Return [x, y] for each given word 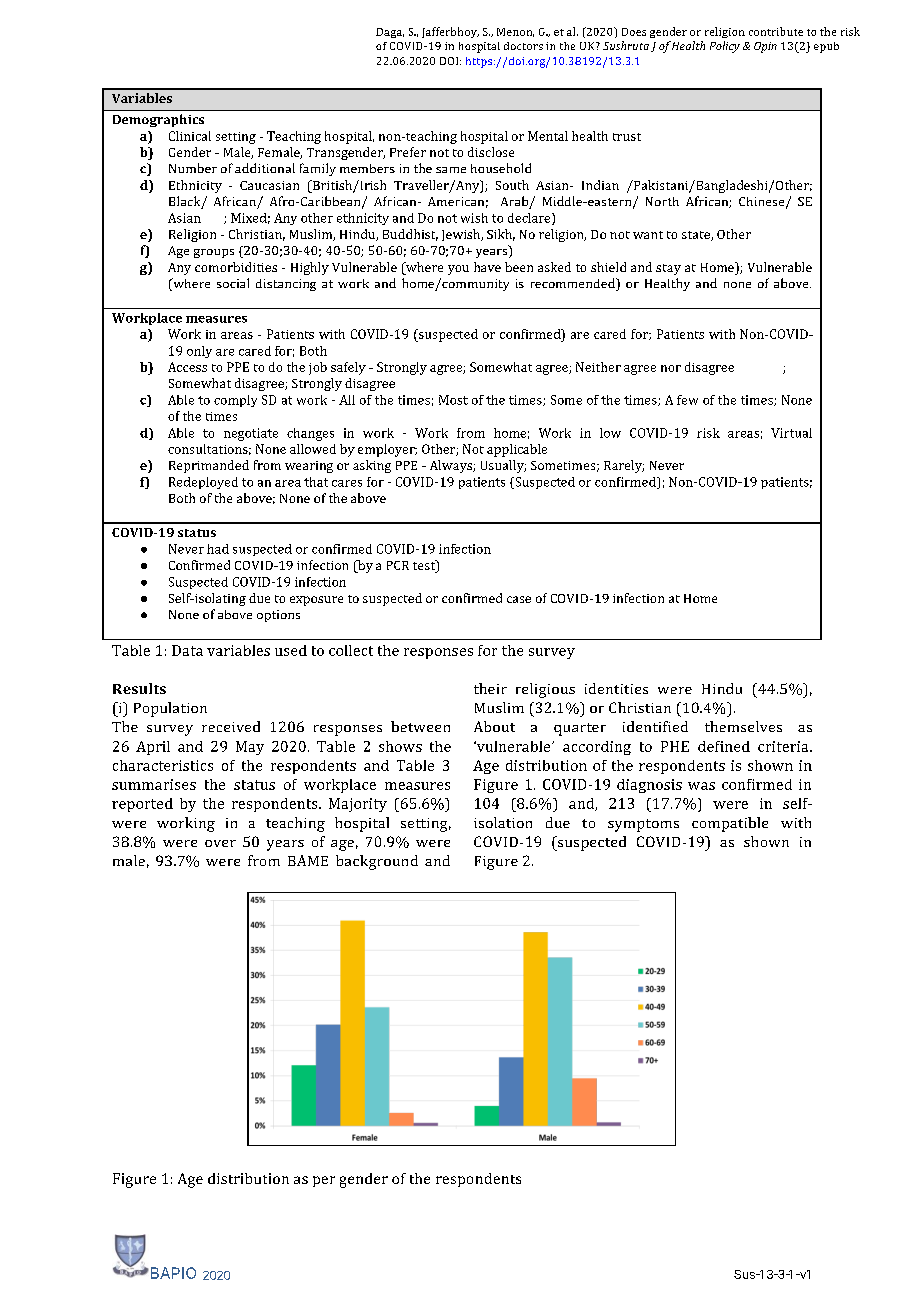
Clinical [190, 136]
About [494, 726]
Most [453, 400]
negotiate [251, 434]
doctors [523, 46]
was [701, 786]
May [250, 748]
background [377, 862]
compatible [730, 824]
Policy [725, 47]
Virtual [791, 433]
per [324, 1181]
